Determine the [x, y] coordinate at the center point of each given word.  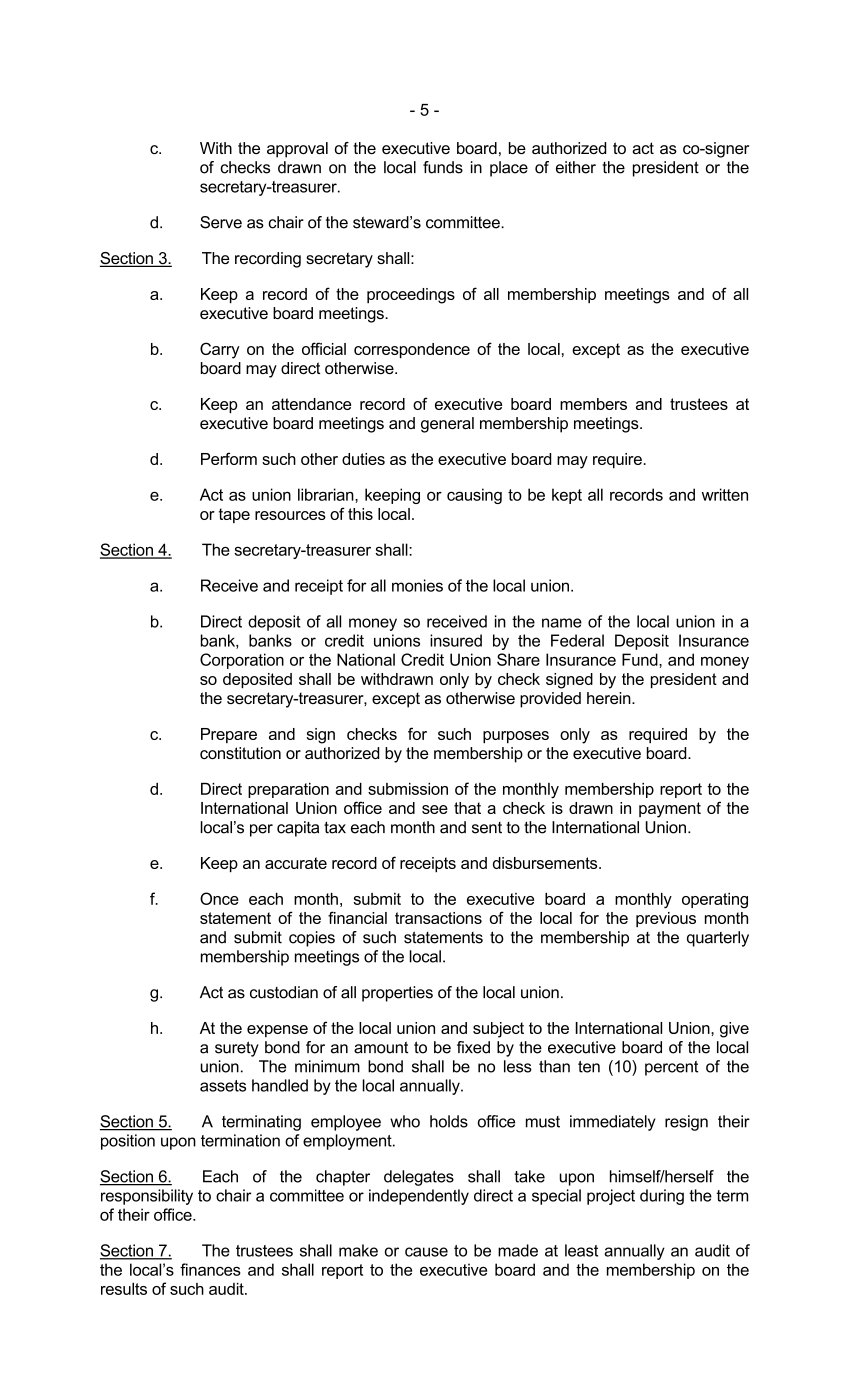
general [447, 425]
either [576, 167]
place [509, 169]
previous [666, 919]
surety [237, 1049]
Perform [229, 458]
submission [408, 789]
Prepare [229, 735]
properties [397, 994]
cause [426, 1252]
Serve [221, 222]
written [725, 494]
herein [610, 698]
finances [210, 1269]
